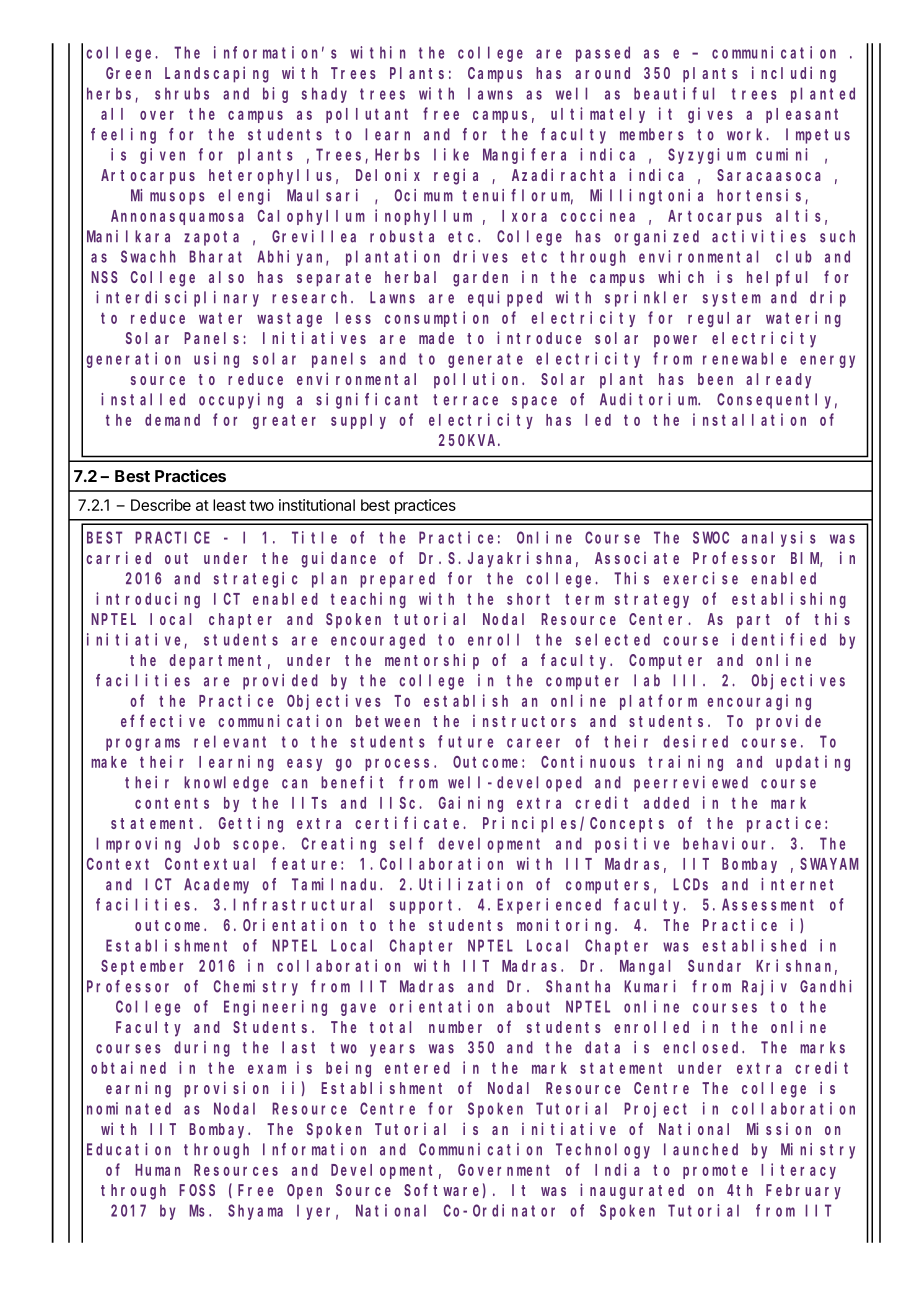  Describe the element at coordinates (745, 358) in the image. I see `renewable` at that location.
